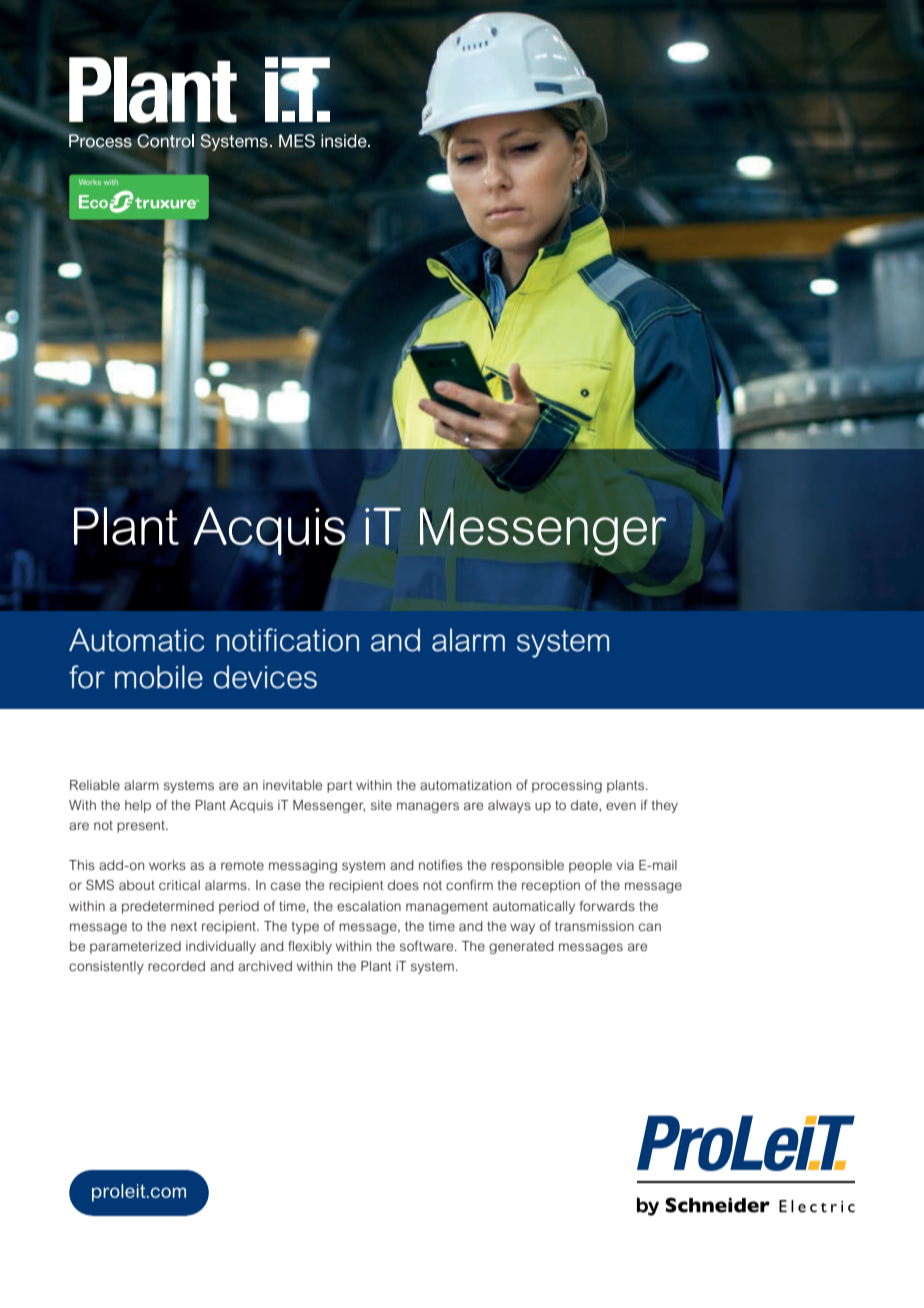  What do you see at coordinates (585, 806) in the screenshot?
I see `date` at bounding box center [585, 806].
